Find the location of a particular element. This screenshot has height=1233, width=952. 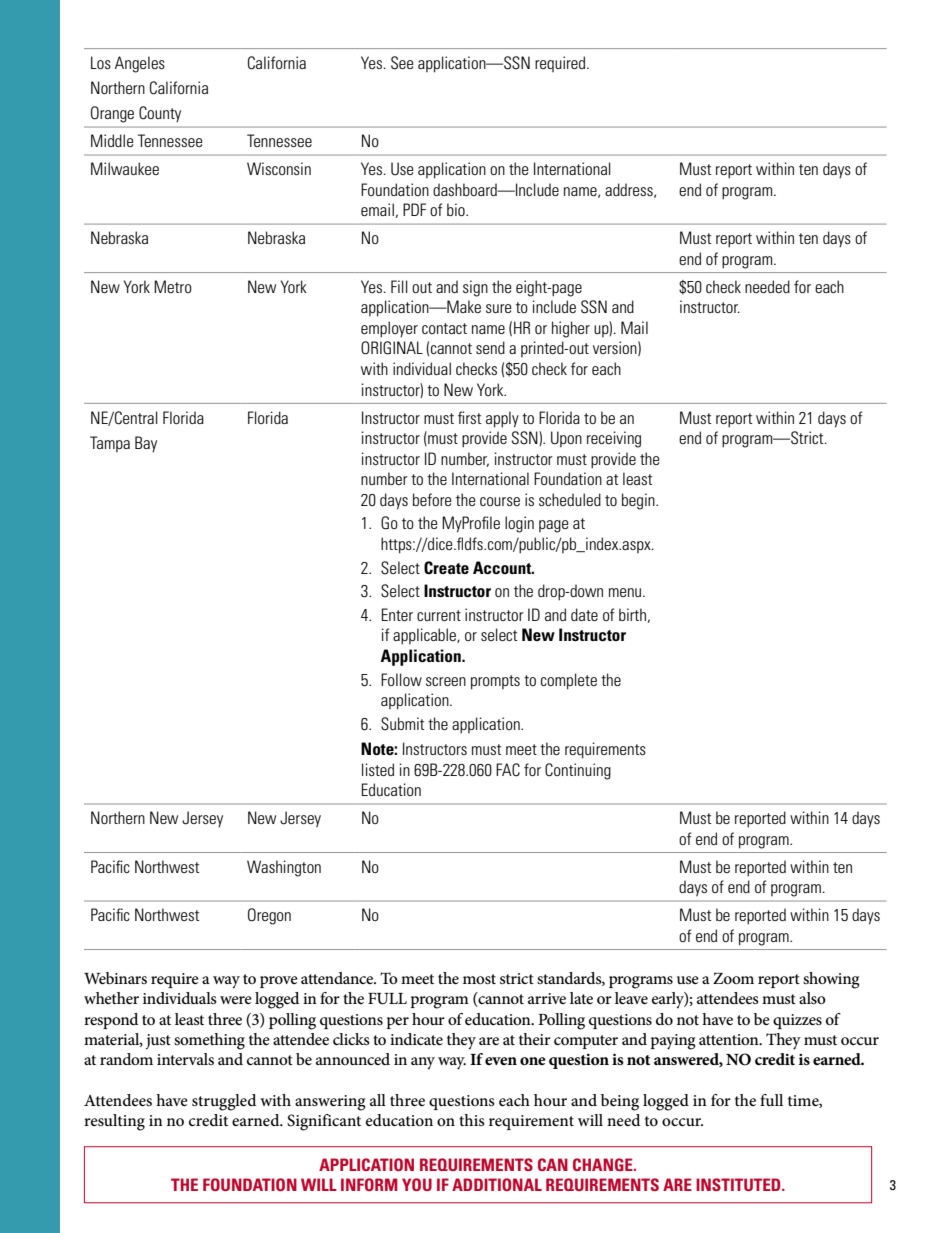

County is located at coordinates (160, 114).
